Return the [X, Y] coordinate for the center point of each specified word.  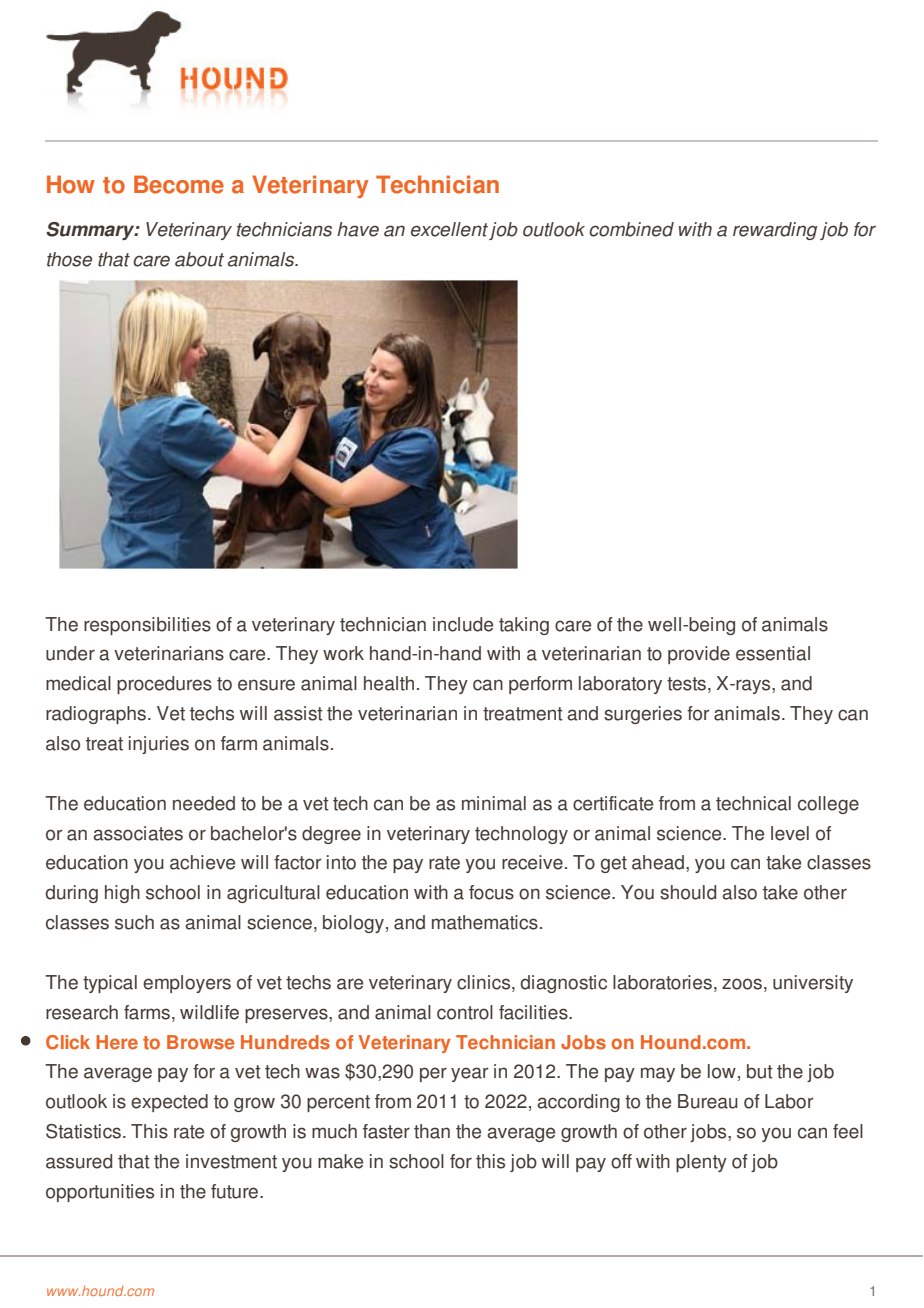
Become [179, 184]
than [432, 1131]
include [463, 624]
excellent [449, 229]
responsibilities [147, 626]
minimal [494, 803]
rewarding [775, 231]
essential [773, 653]
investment [231, 1161]
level [790, 833]
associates [138, 833]
